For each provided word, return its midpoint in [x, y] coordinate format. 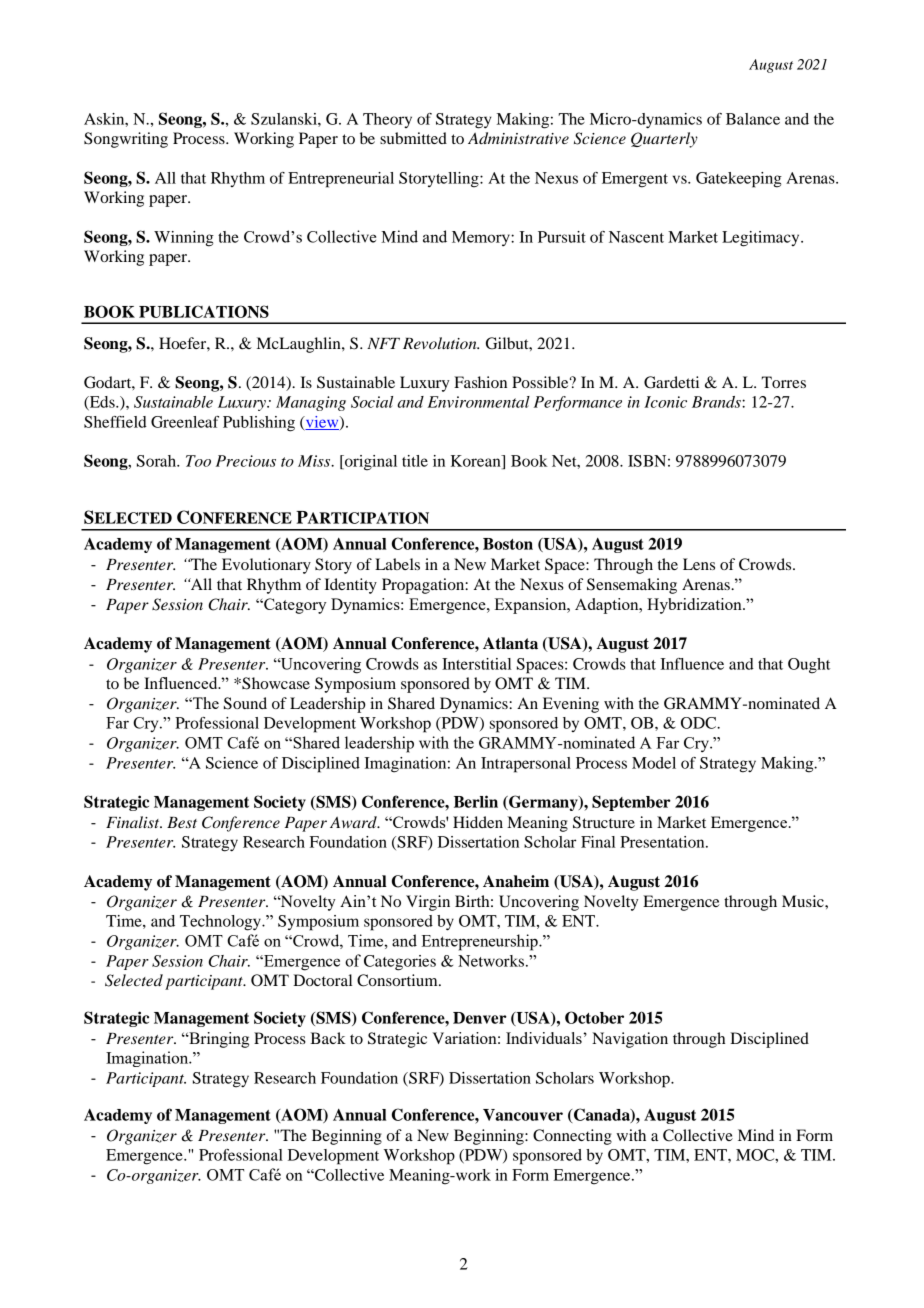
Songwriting [126, 140]
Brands [717, 402]
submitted [413, 138]
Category [294, 606]
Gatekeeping [739, 180]
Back [328, 1038]
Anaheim [516, 881]
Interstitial [476, 664]
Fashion [480, 382]
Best [182, 822]
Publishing [259, 424]
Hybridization [695, 606]
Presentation [663, 842]
